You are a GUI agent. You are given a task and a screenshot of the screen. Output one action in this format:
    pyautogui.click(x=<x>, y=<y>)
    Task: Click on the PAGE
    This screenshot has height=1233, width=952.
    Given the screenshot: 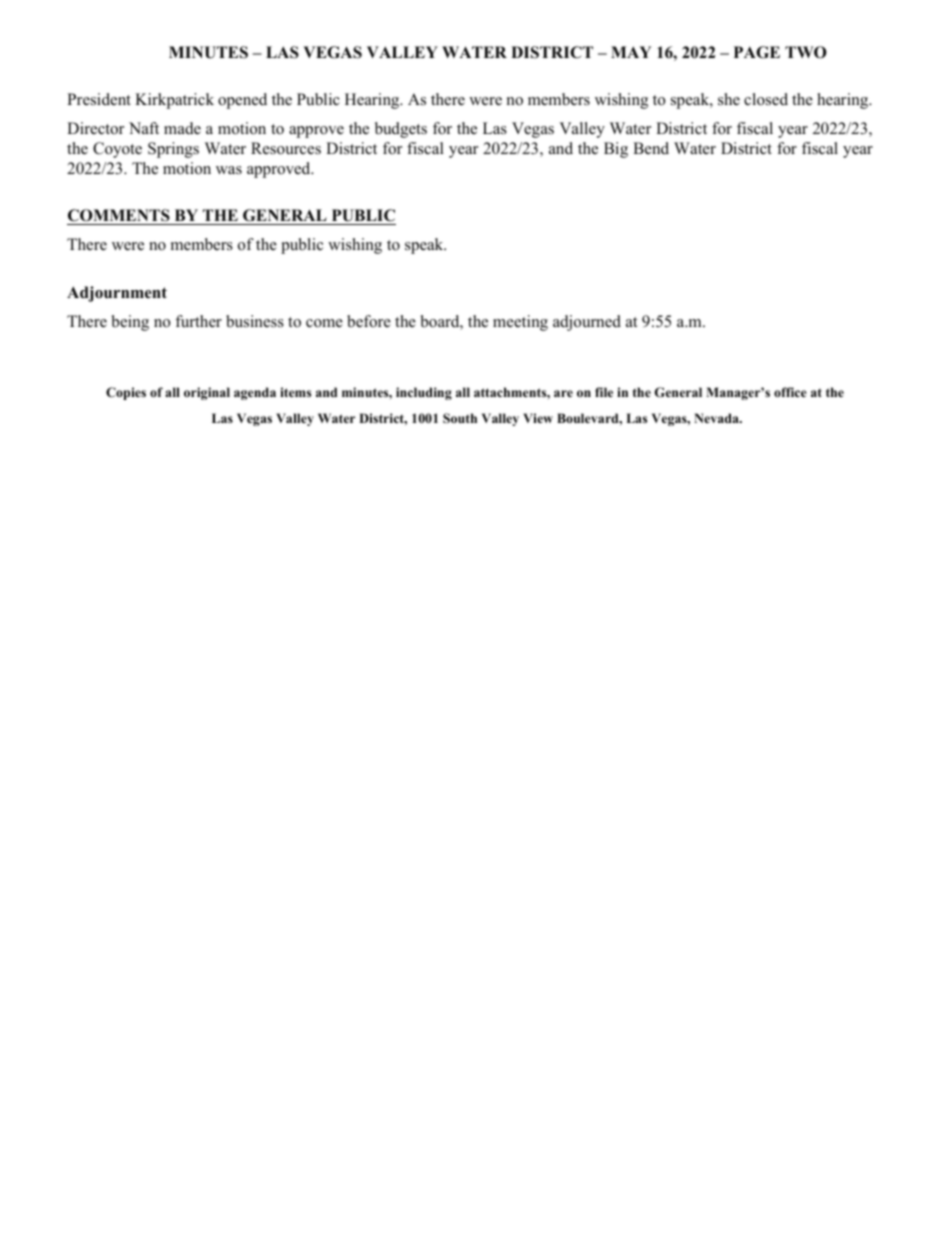 What is the action you would take?
    pyautogui.click(x=757, y=52)
